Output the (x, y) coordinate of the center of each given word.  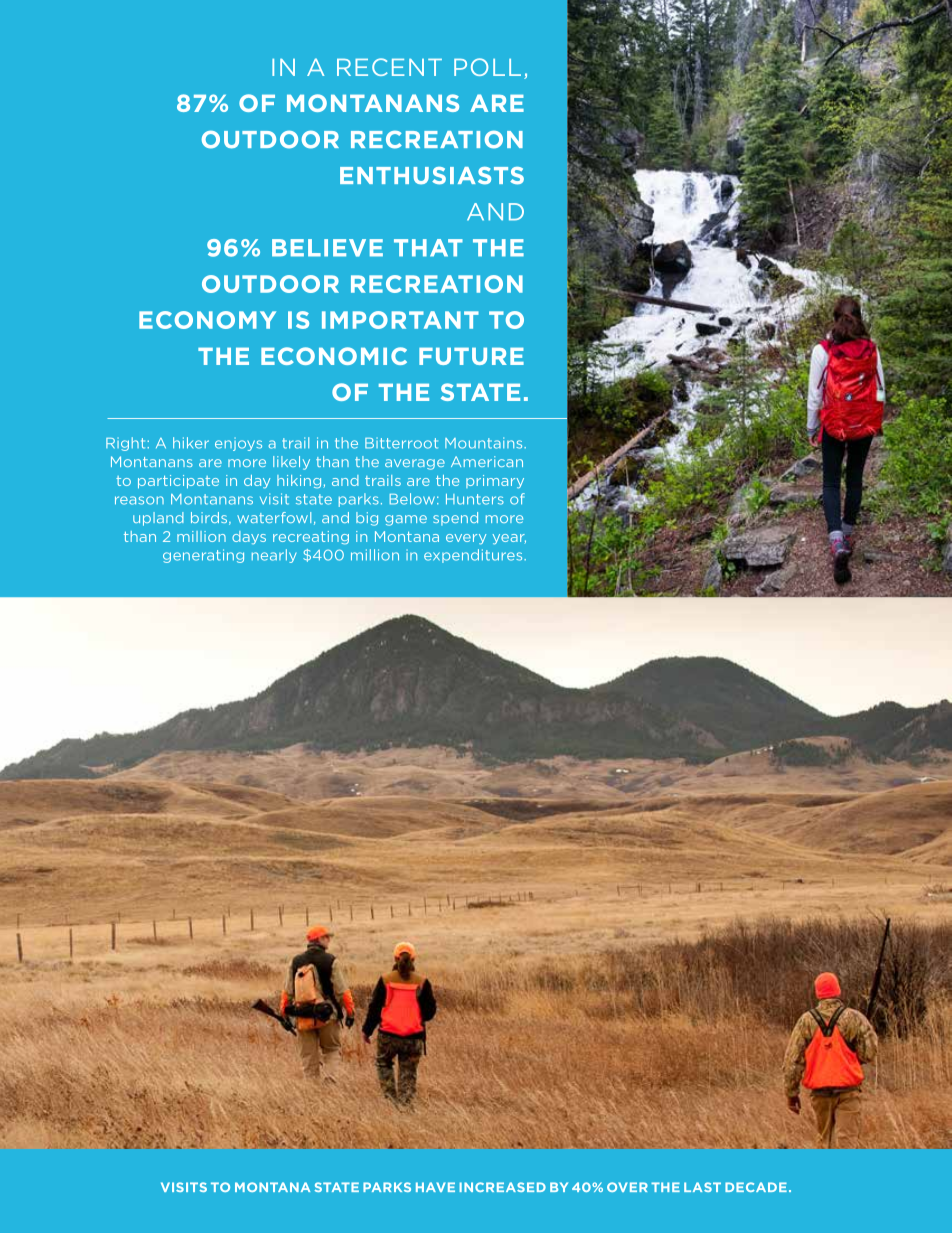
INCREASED (502, 1187)
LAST (702, 1187)
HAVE (435, 1187)
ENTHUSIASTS (432, 176)
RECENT (389, 67)
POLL (487, 67)
